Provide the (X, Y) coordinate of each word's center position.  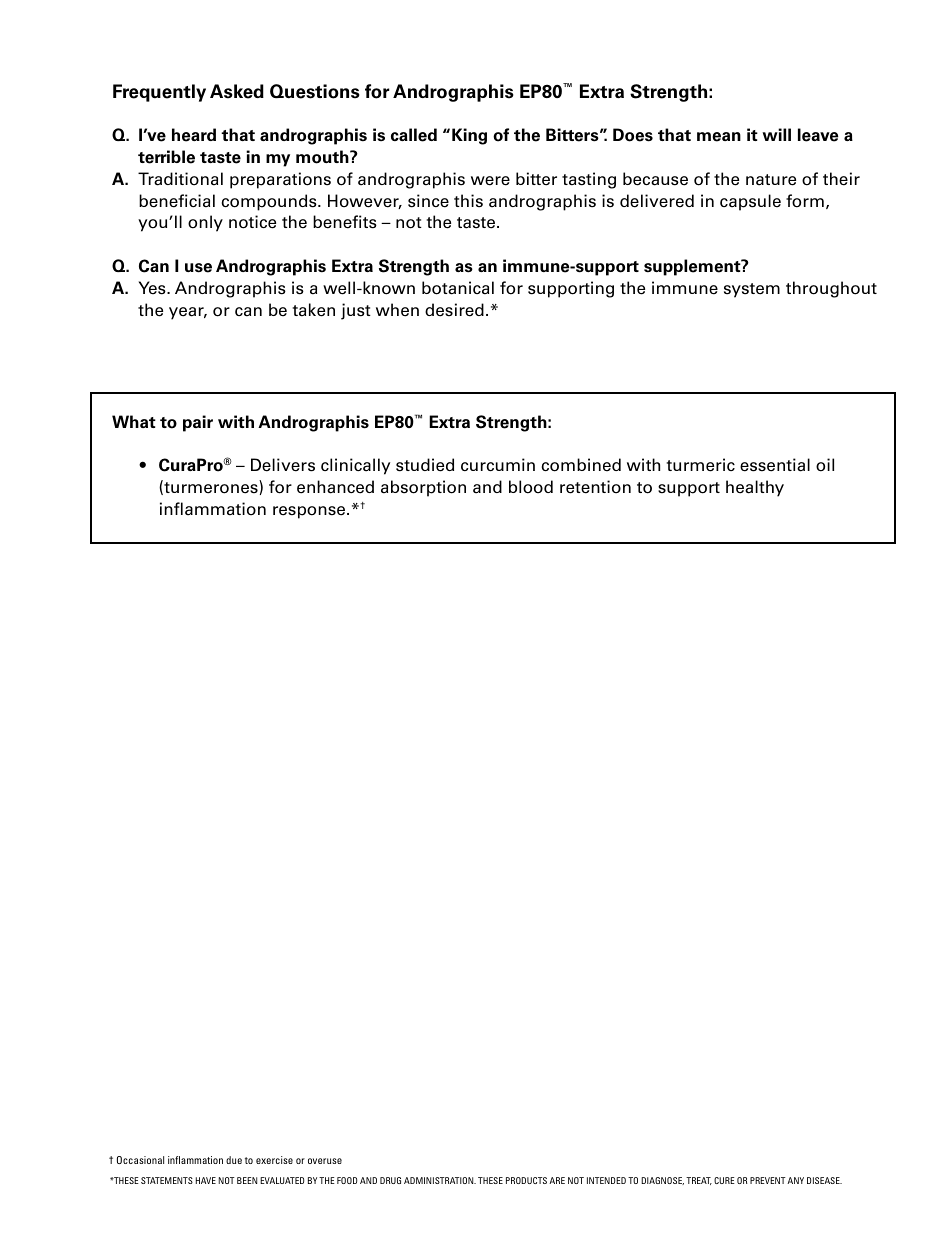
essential (775, 465)
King (469, 136)
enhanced (335, 487)
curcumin (498, 464)
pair (198, 423)
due (234, 1160)
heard (194, 135)
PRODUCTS (526, 1180)
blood (531, 487)
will (776, 134)
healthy (755, 488)
